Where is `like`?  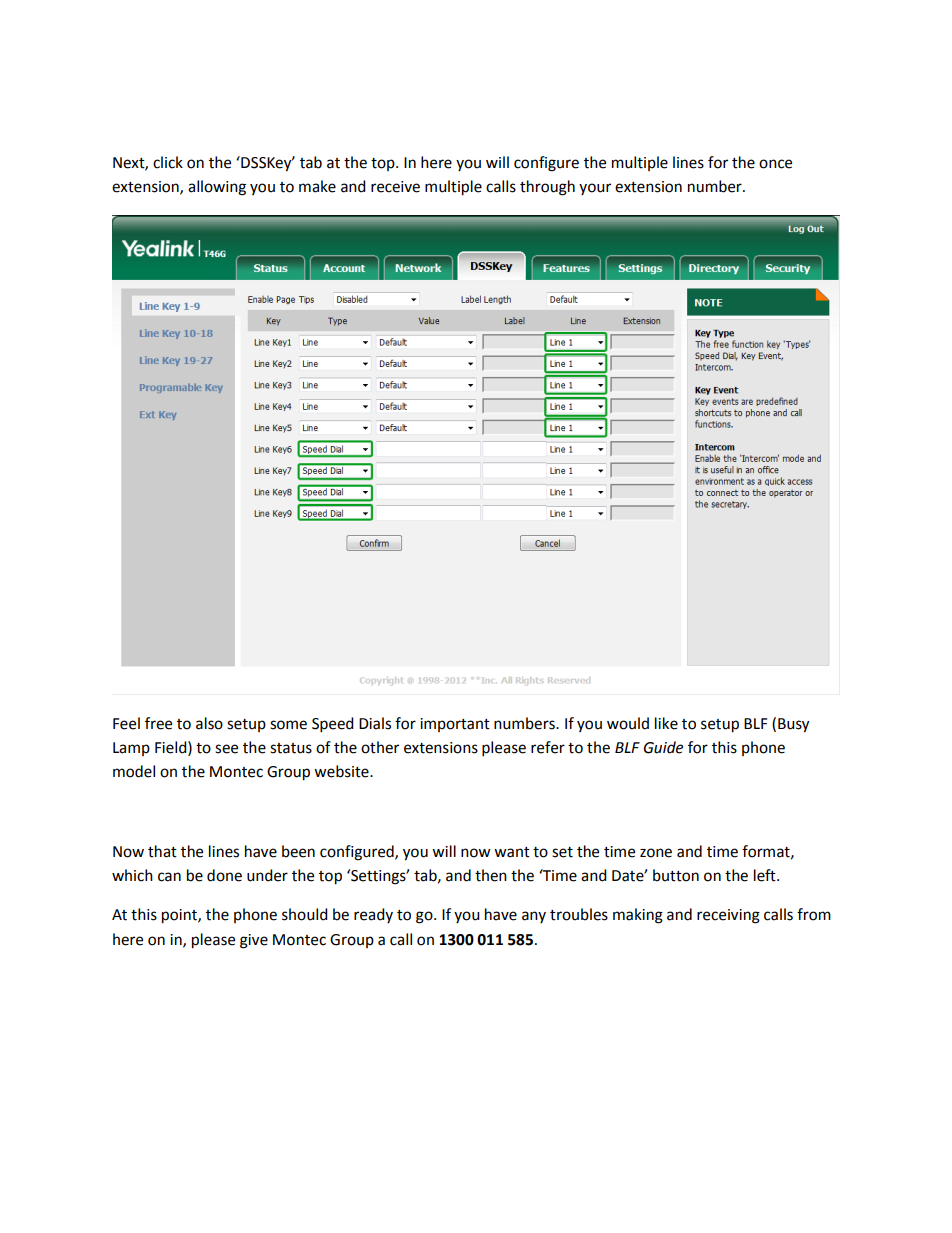 like is located at coordinates (666, 723).
